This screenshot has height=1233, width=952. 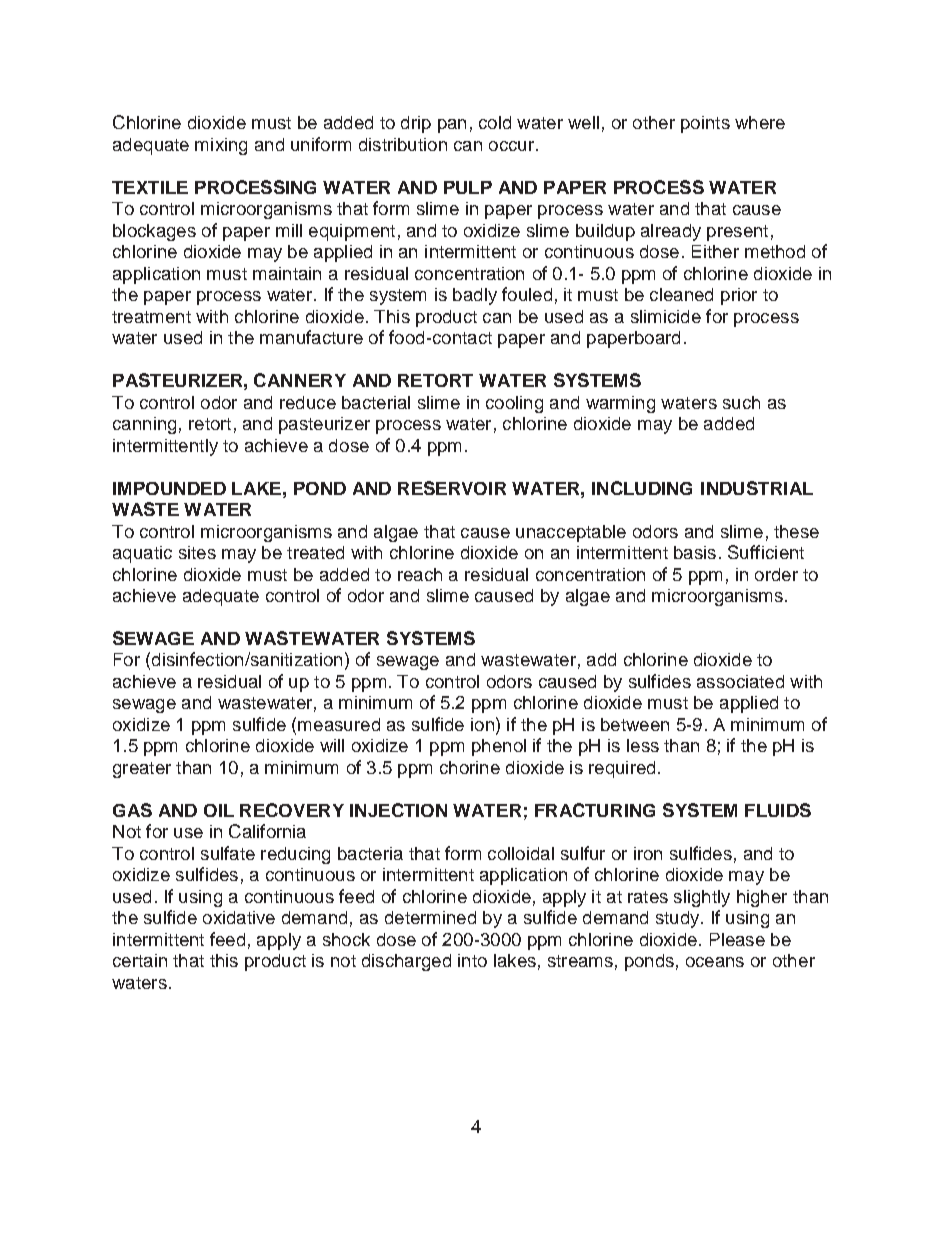 I want to click on phenol, so click(x=499, y=747).
